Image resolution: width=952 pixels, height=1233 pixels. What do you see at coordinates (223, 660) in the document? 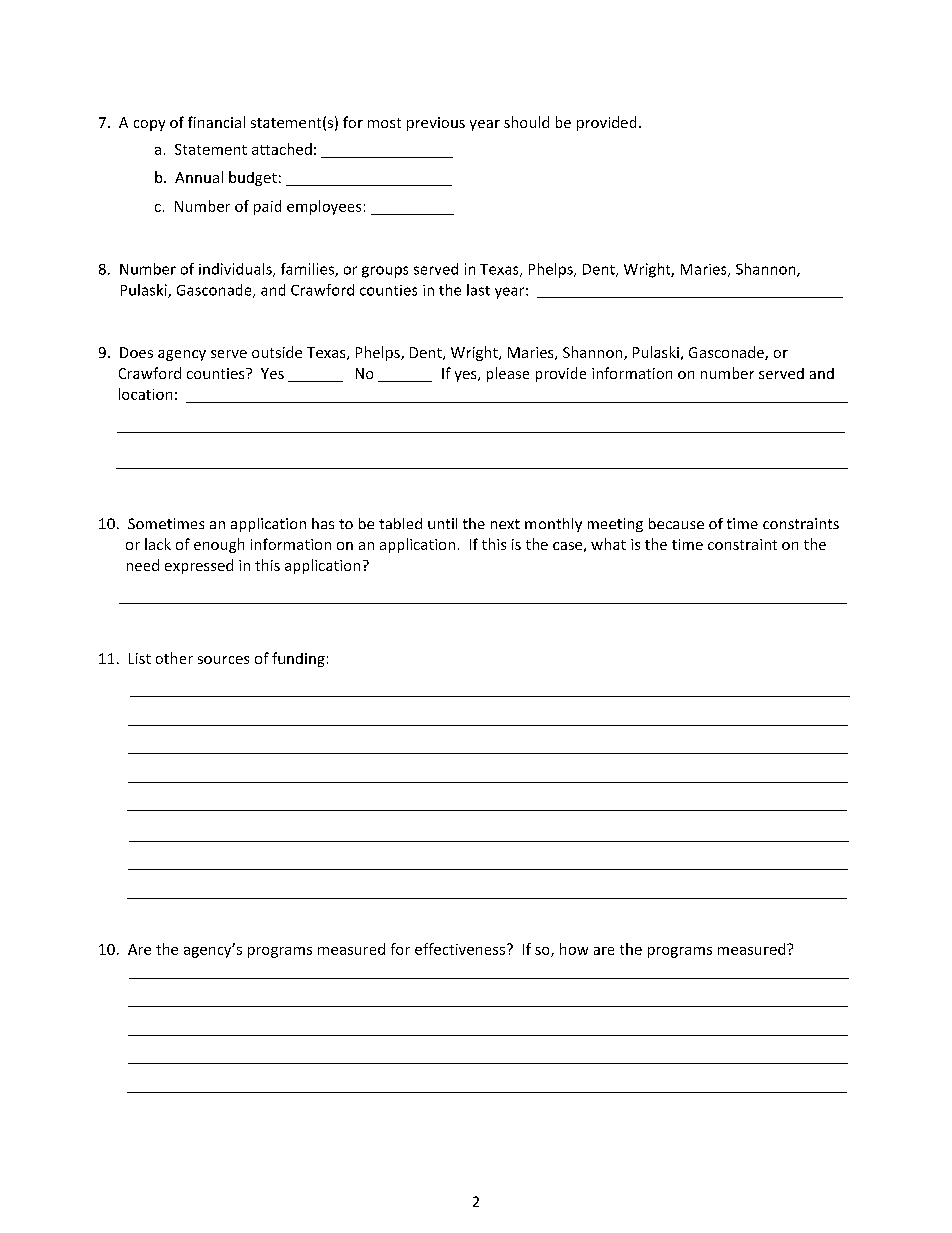
I see `sources` at bounding box center [223, 660].
